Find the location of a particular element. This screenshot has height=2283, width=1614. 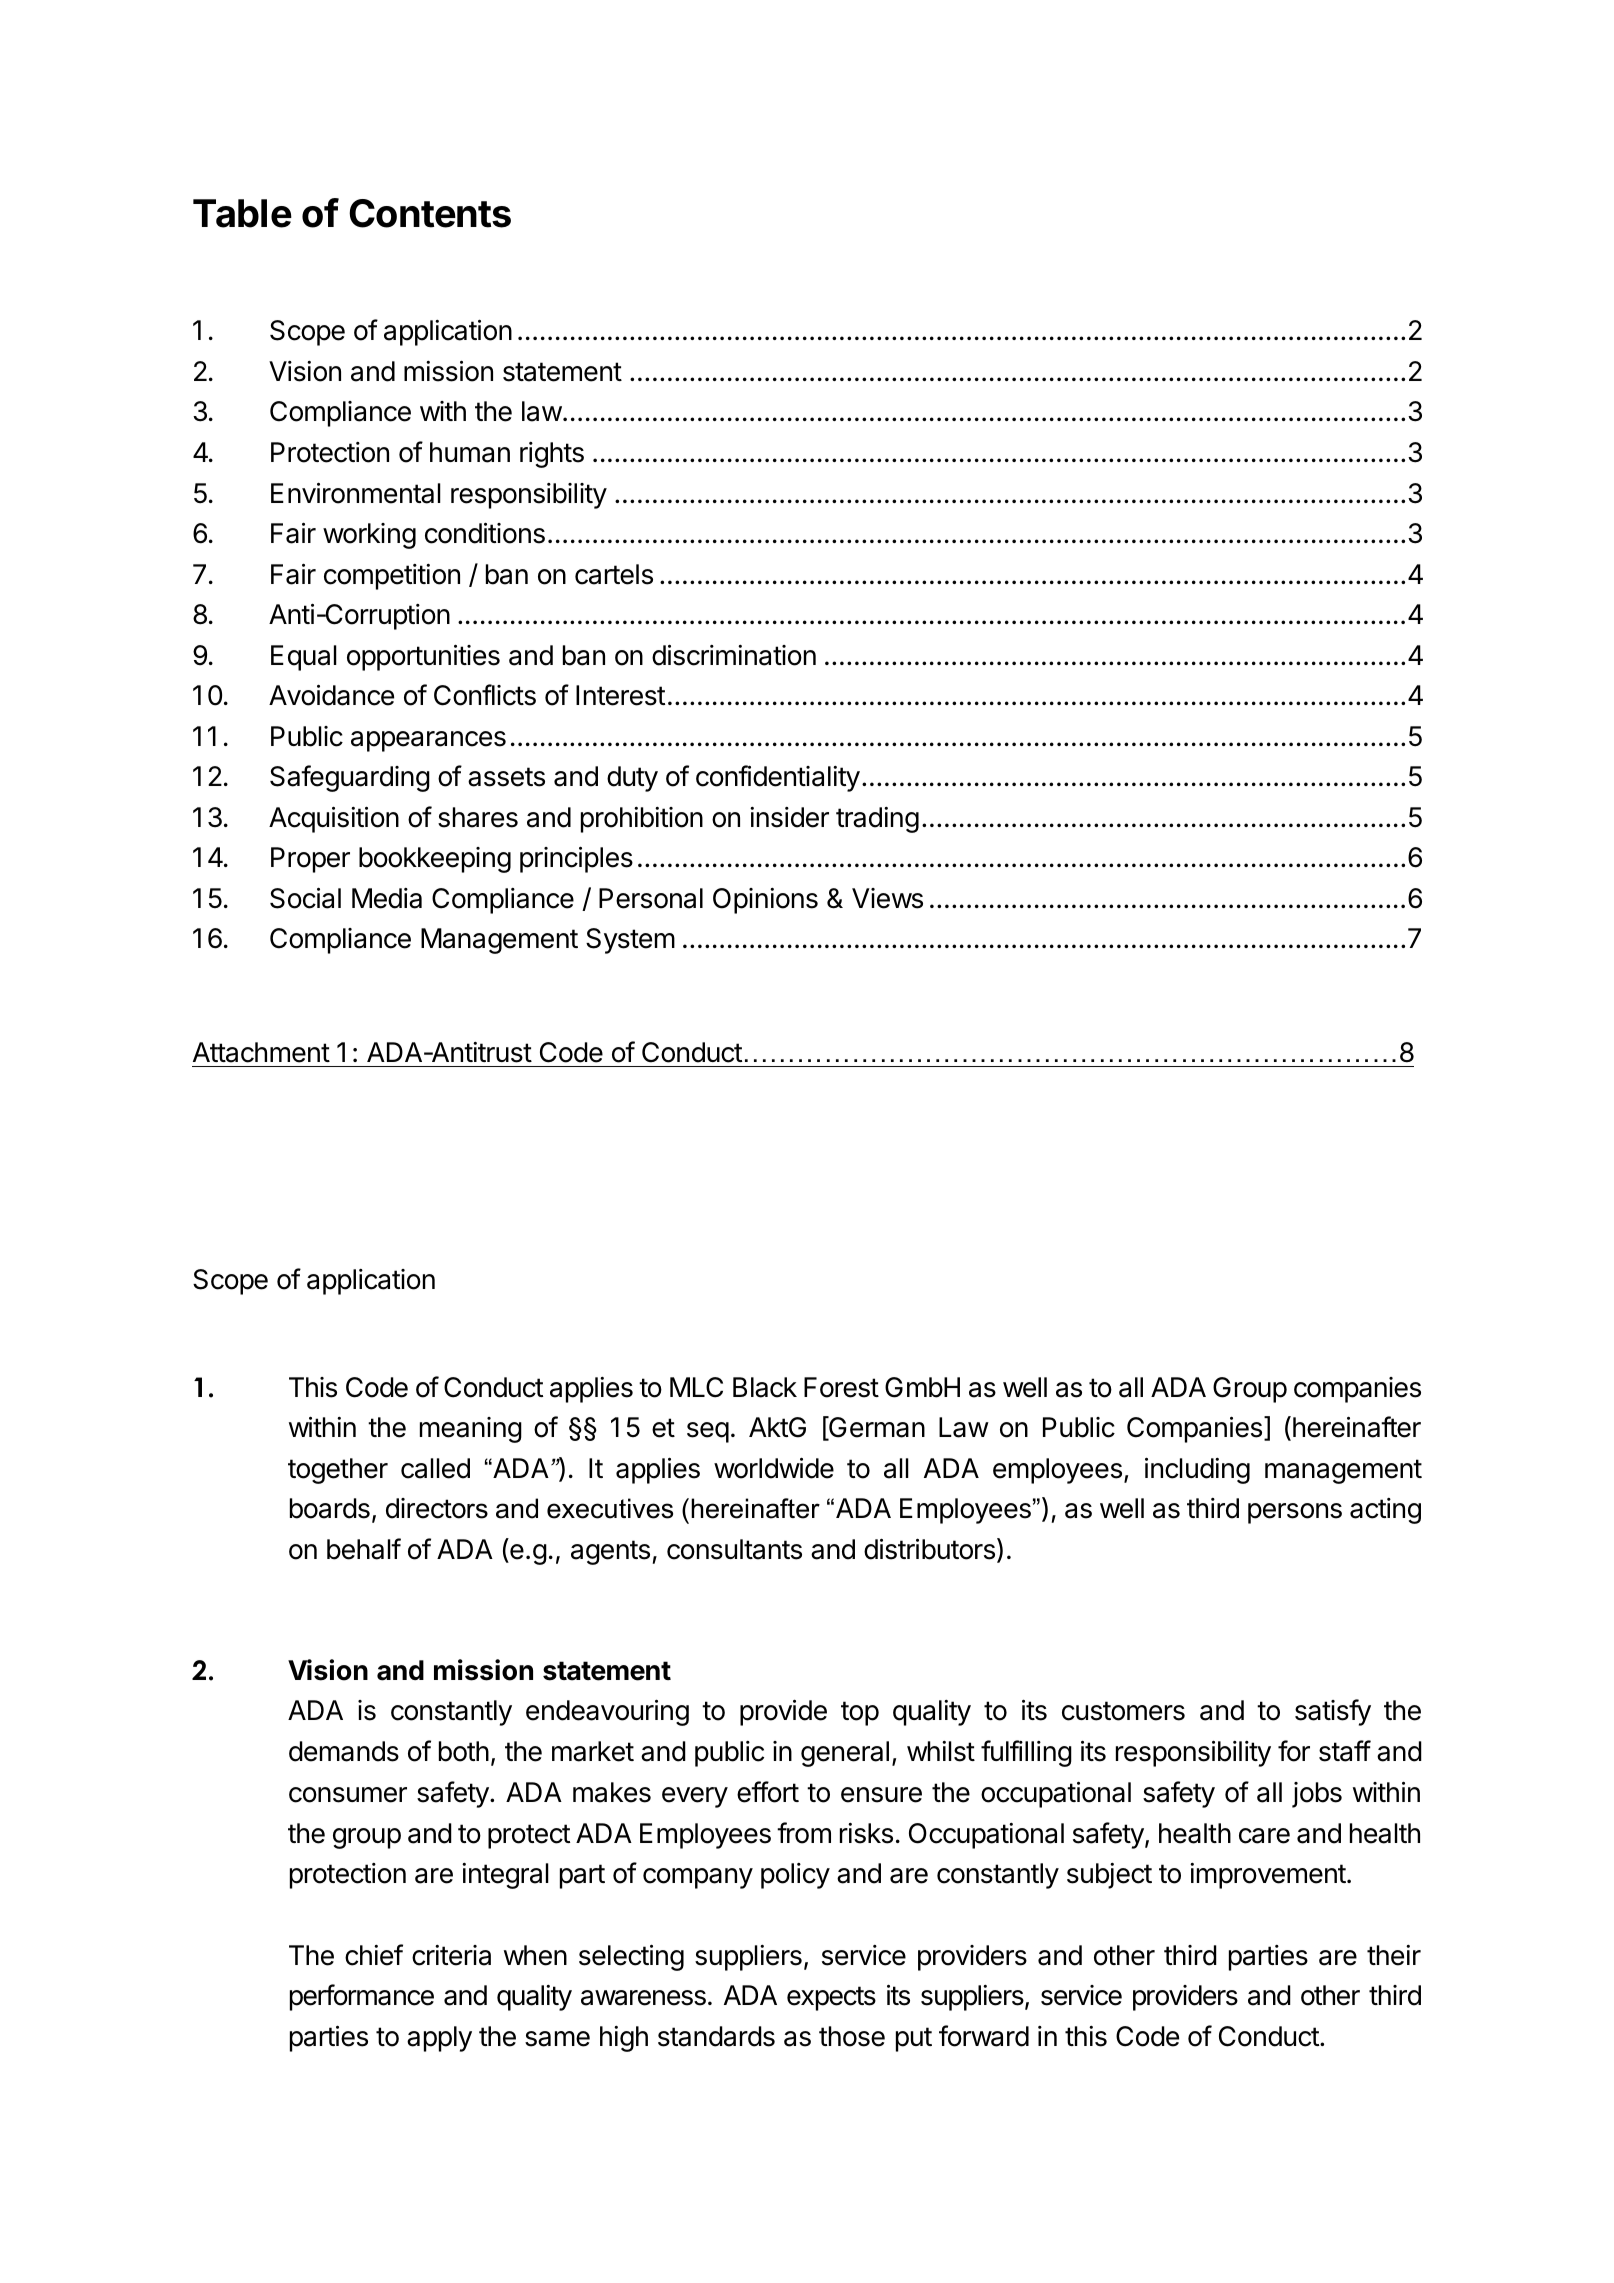

Acquisition is located at coordinates (334, 819).
